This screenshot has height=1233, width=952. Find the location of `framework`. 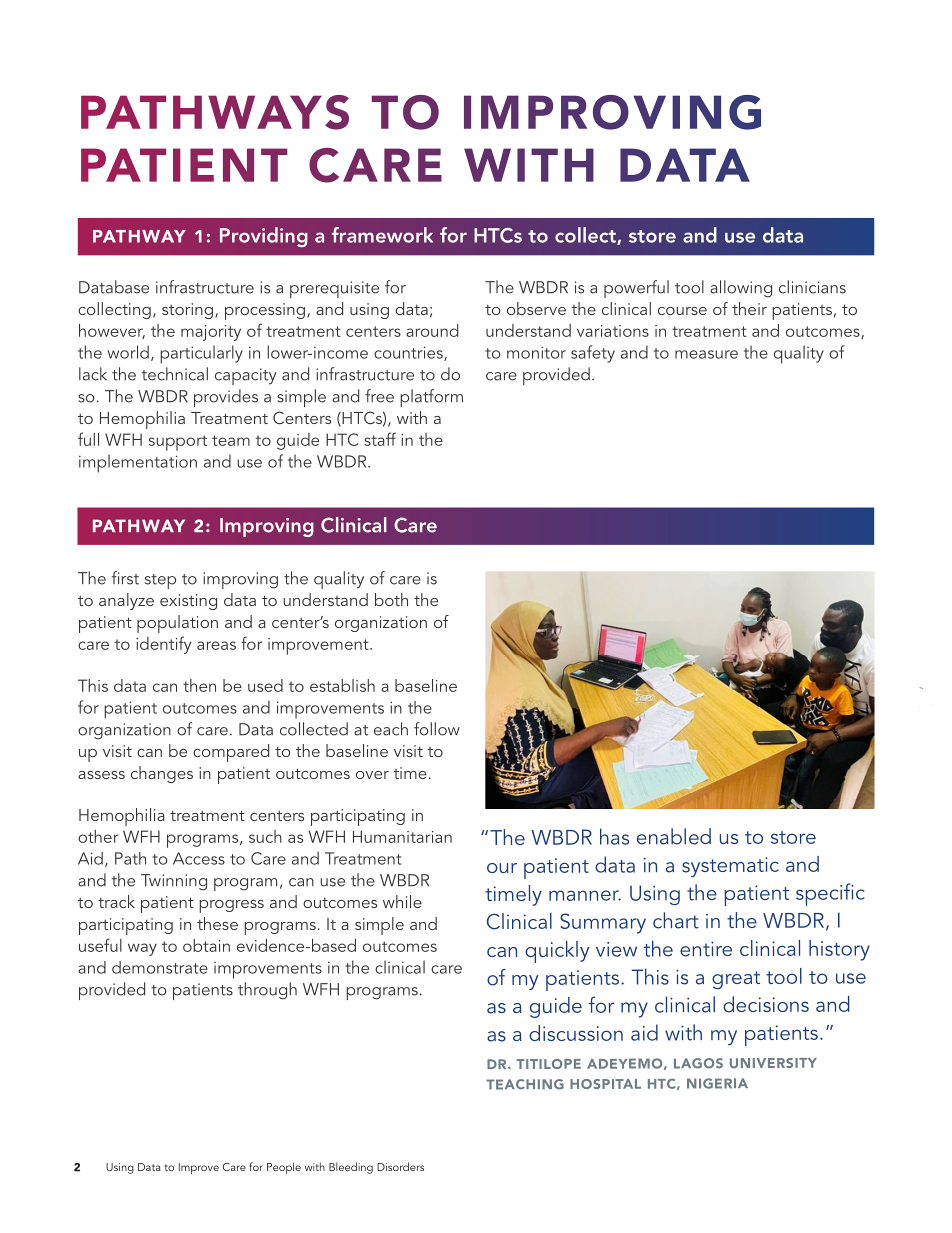

framework is located at coordinates (382, 235).
